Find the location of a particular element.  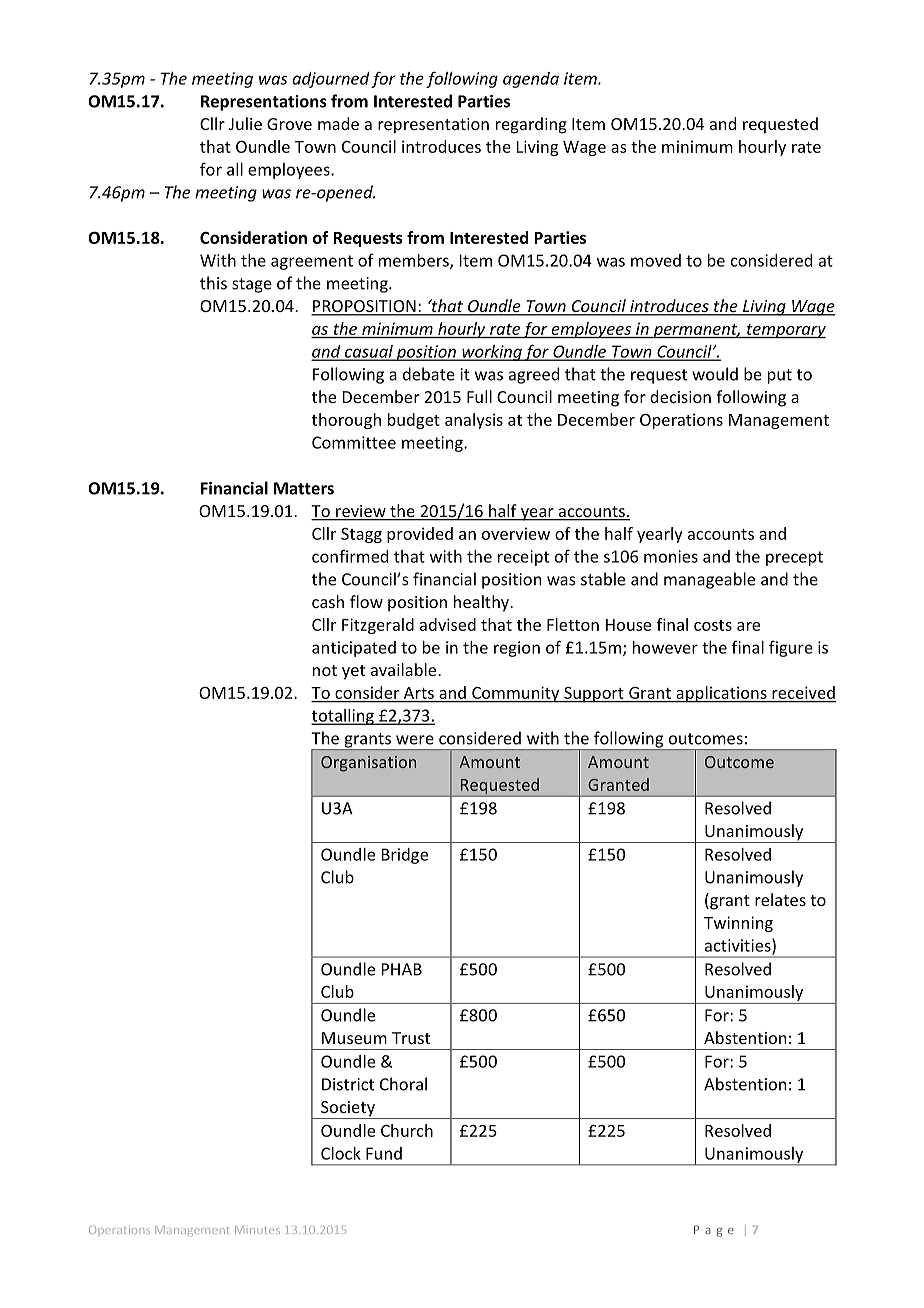

not is located at coordinates (325, 670).
